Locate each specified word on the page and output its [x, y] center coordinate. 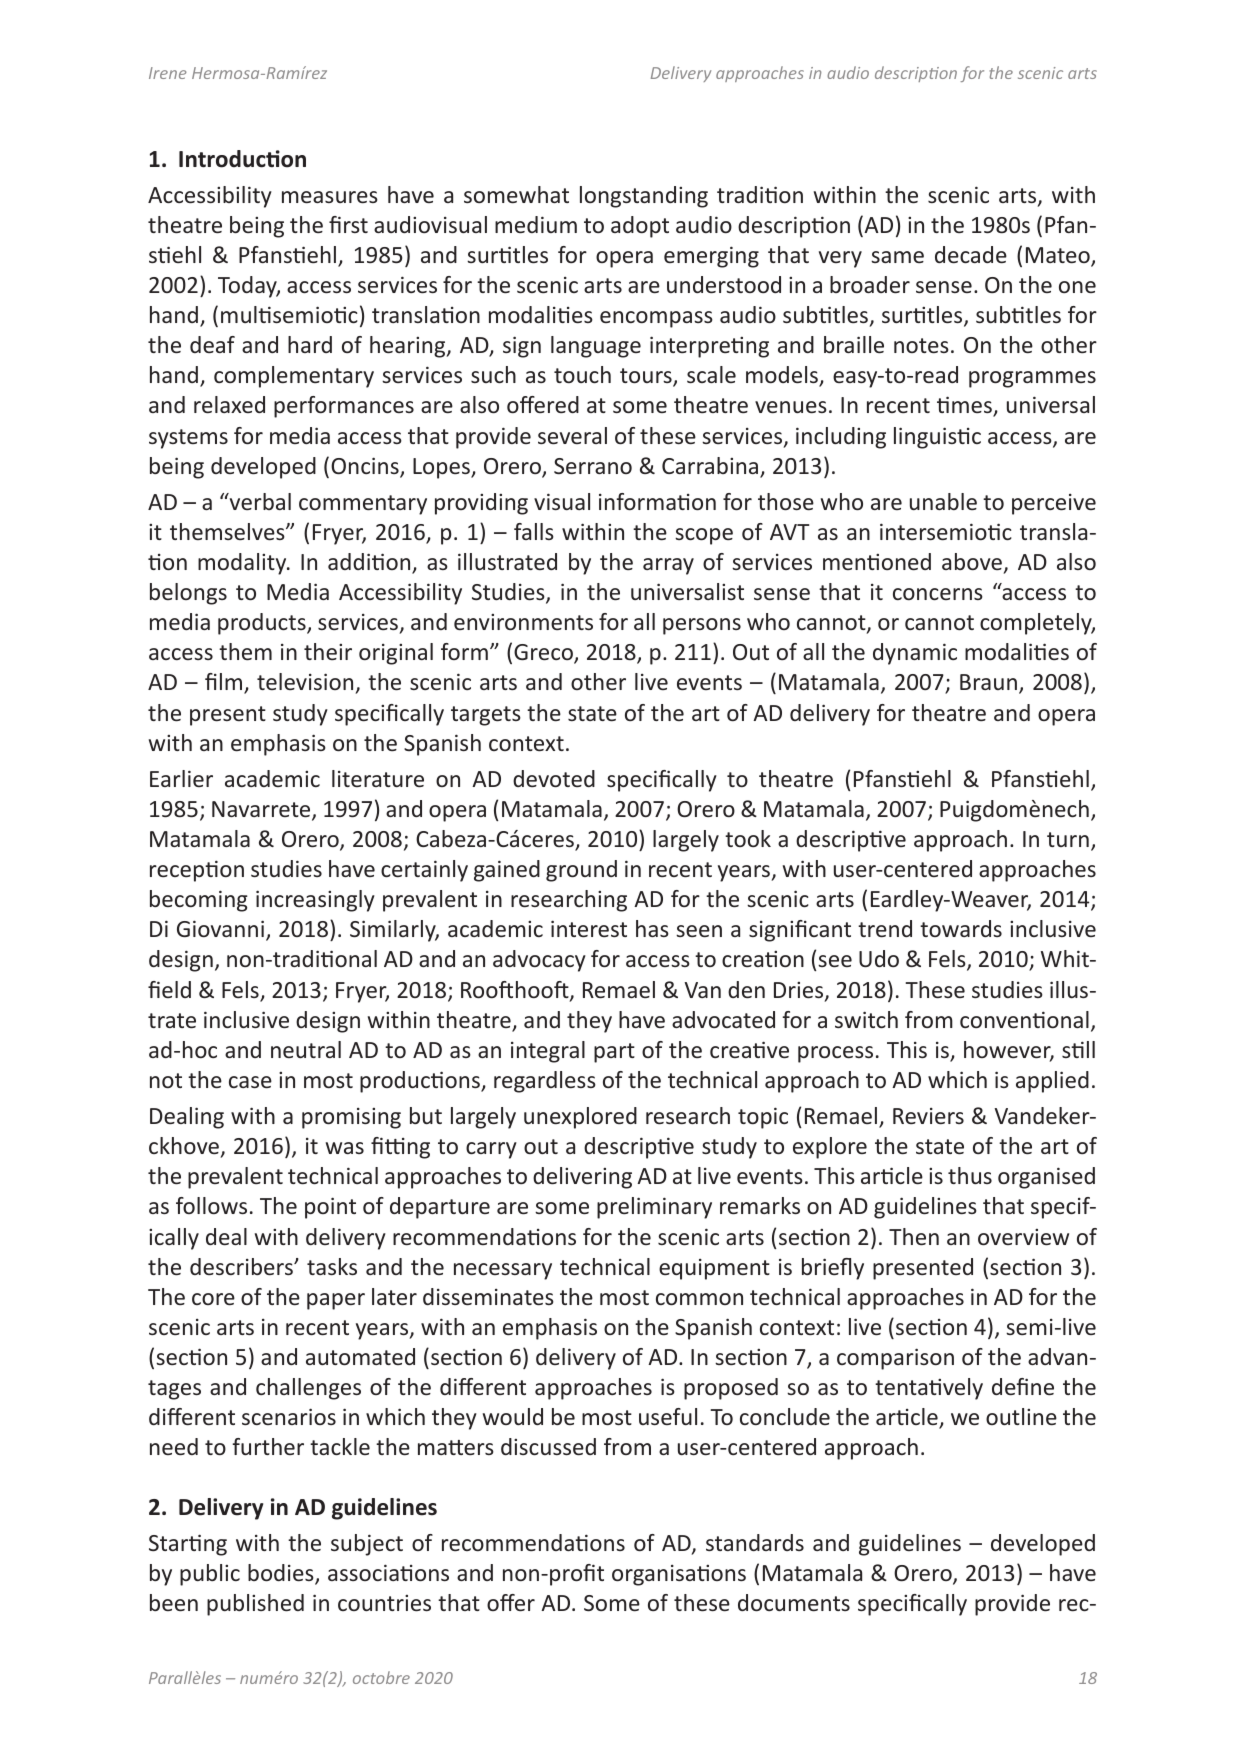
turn [1068, 839]
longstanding [644, 197]
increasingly [315, 901]
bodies [282, 1574]
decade [971, 254]
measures [330, 197]
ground [581, 871]
